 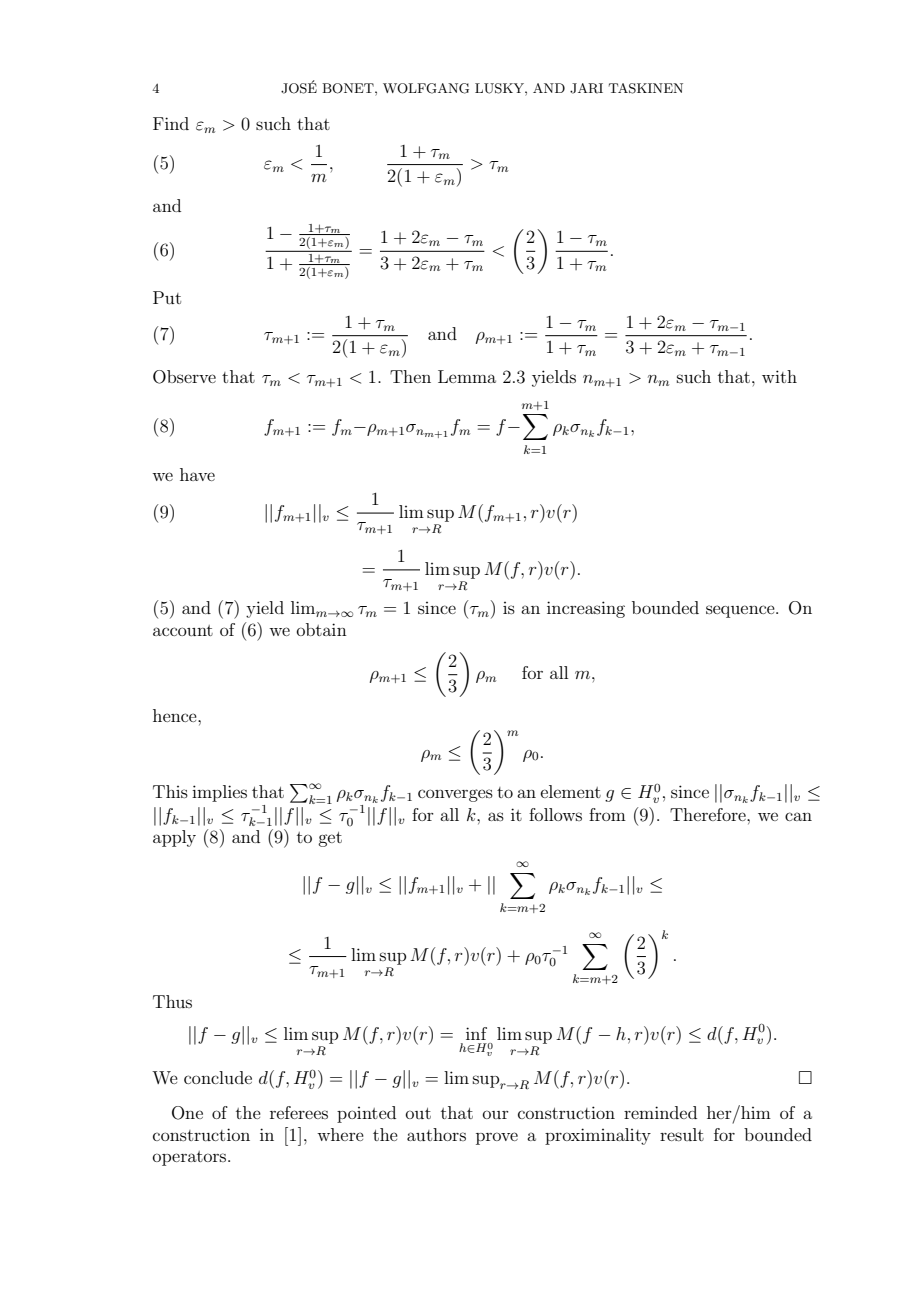 I want to click on result, so click(x=682, y=1134).
